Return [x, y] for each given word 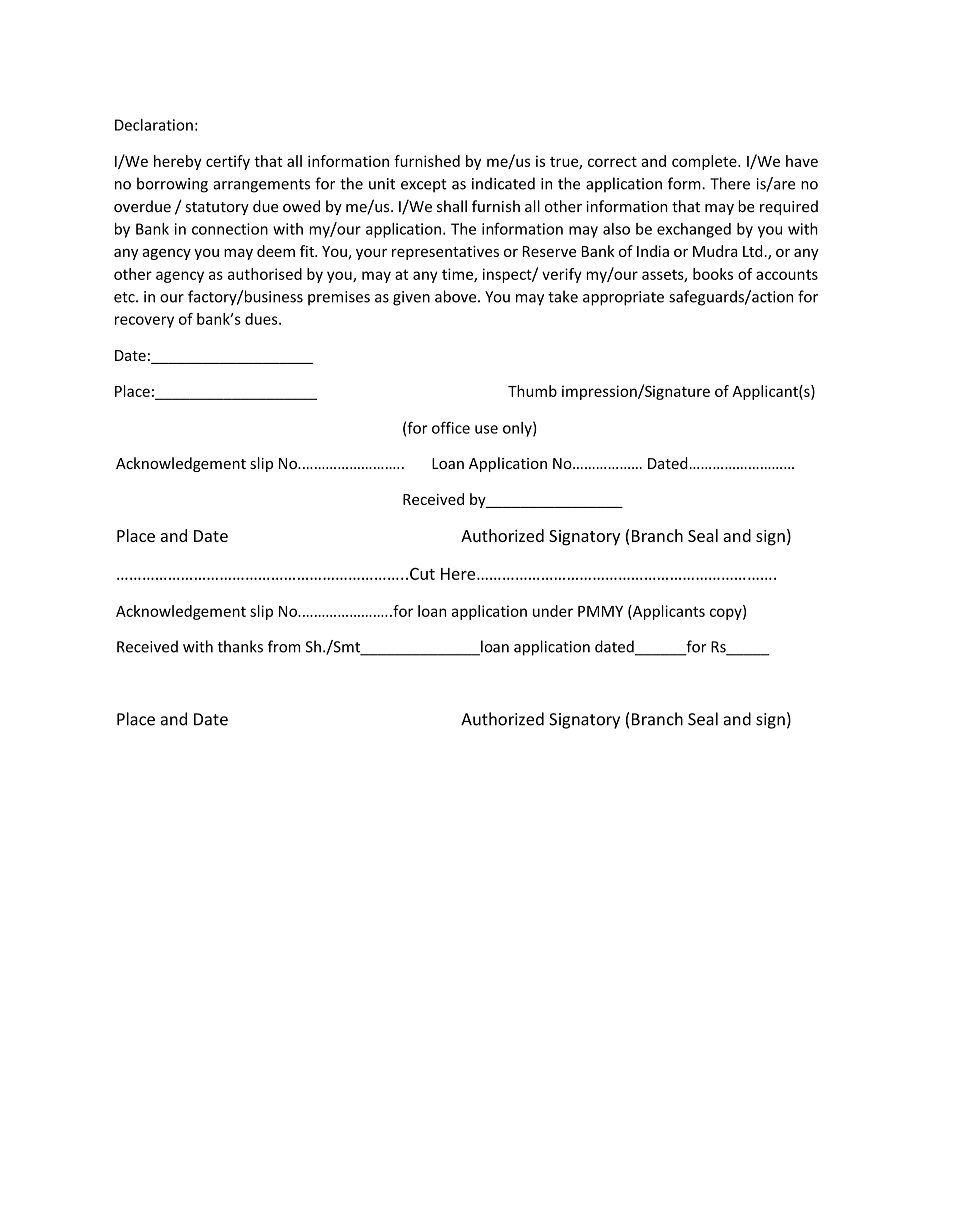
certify [228, 162]
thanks [240, 646]
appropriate [623, 298]
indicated [503, 183]
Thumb [532, 391]
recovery [144, 322]
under [553, 611]
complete [705, 162]
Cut [422, 573]
